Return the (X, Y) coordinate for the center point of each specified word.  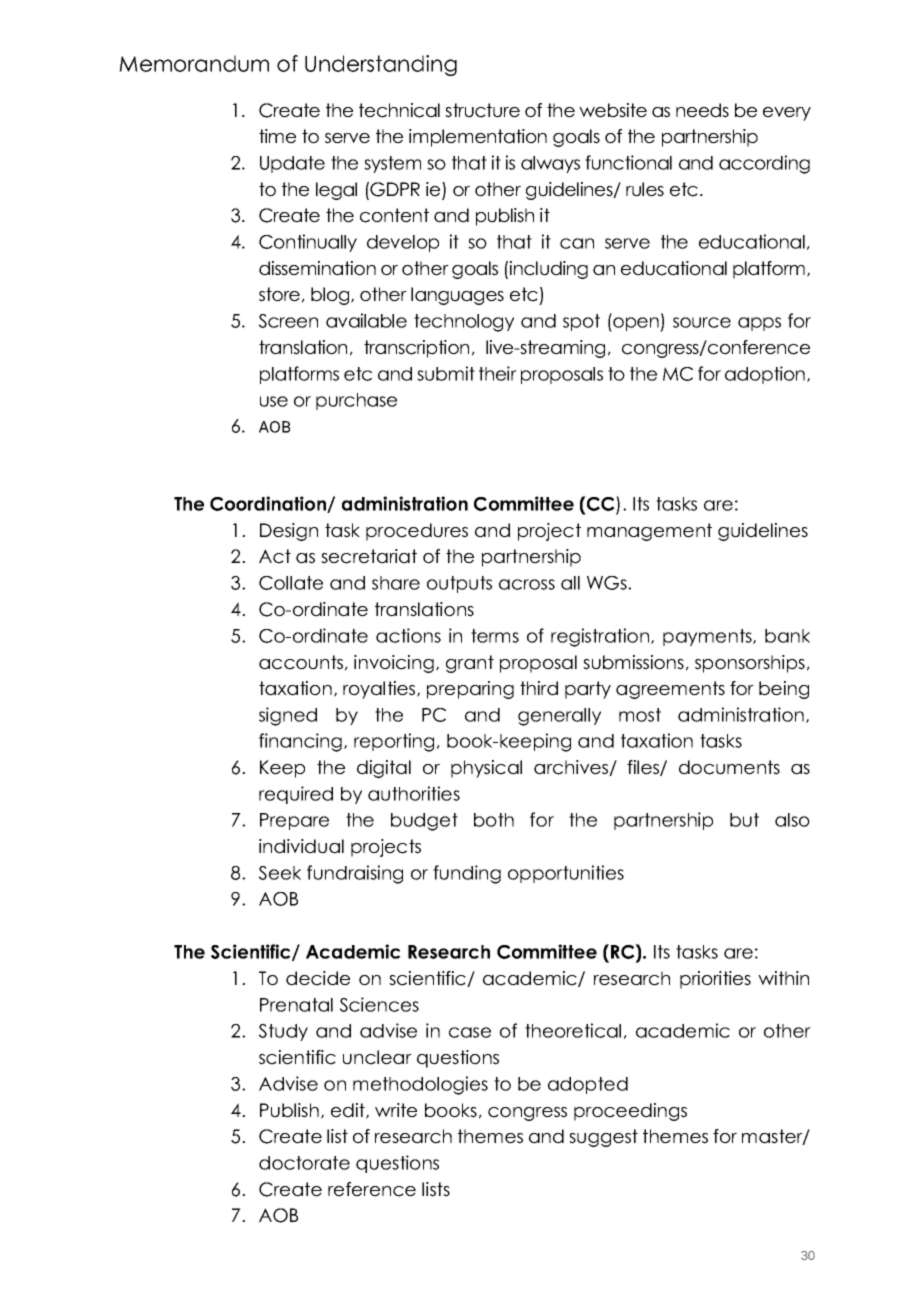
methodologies (420, 1085)
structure (482, 110)
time (277, 136)
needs (702, 110)
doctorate (304, 1163)
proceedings (630, 1112)
